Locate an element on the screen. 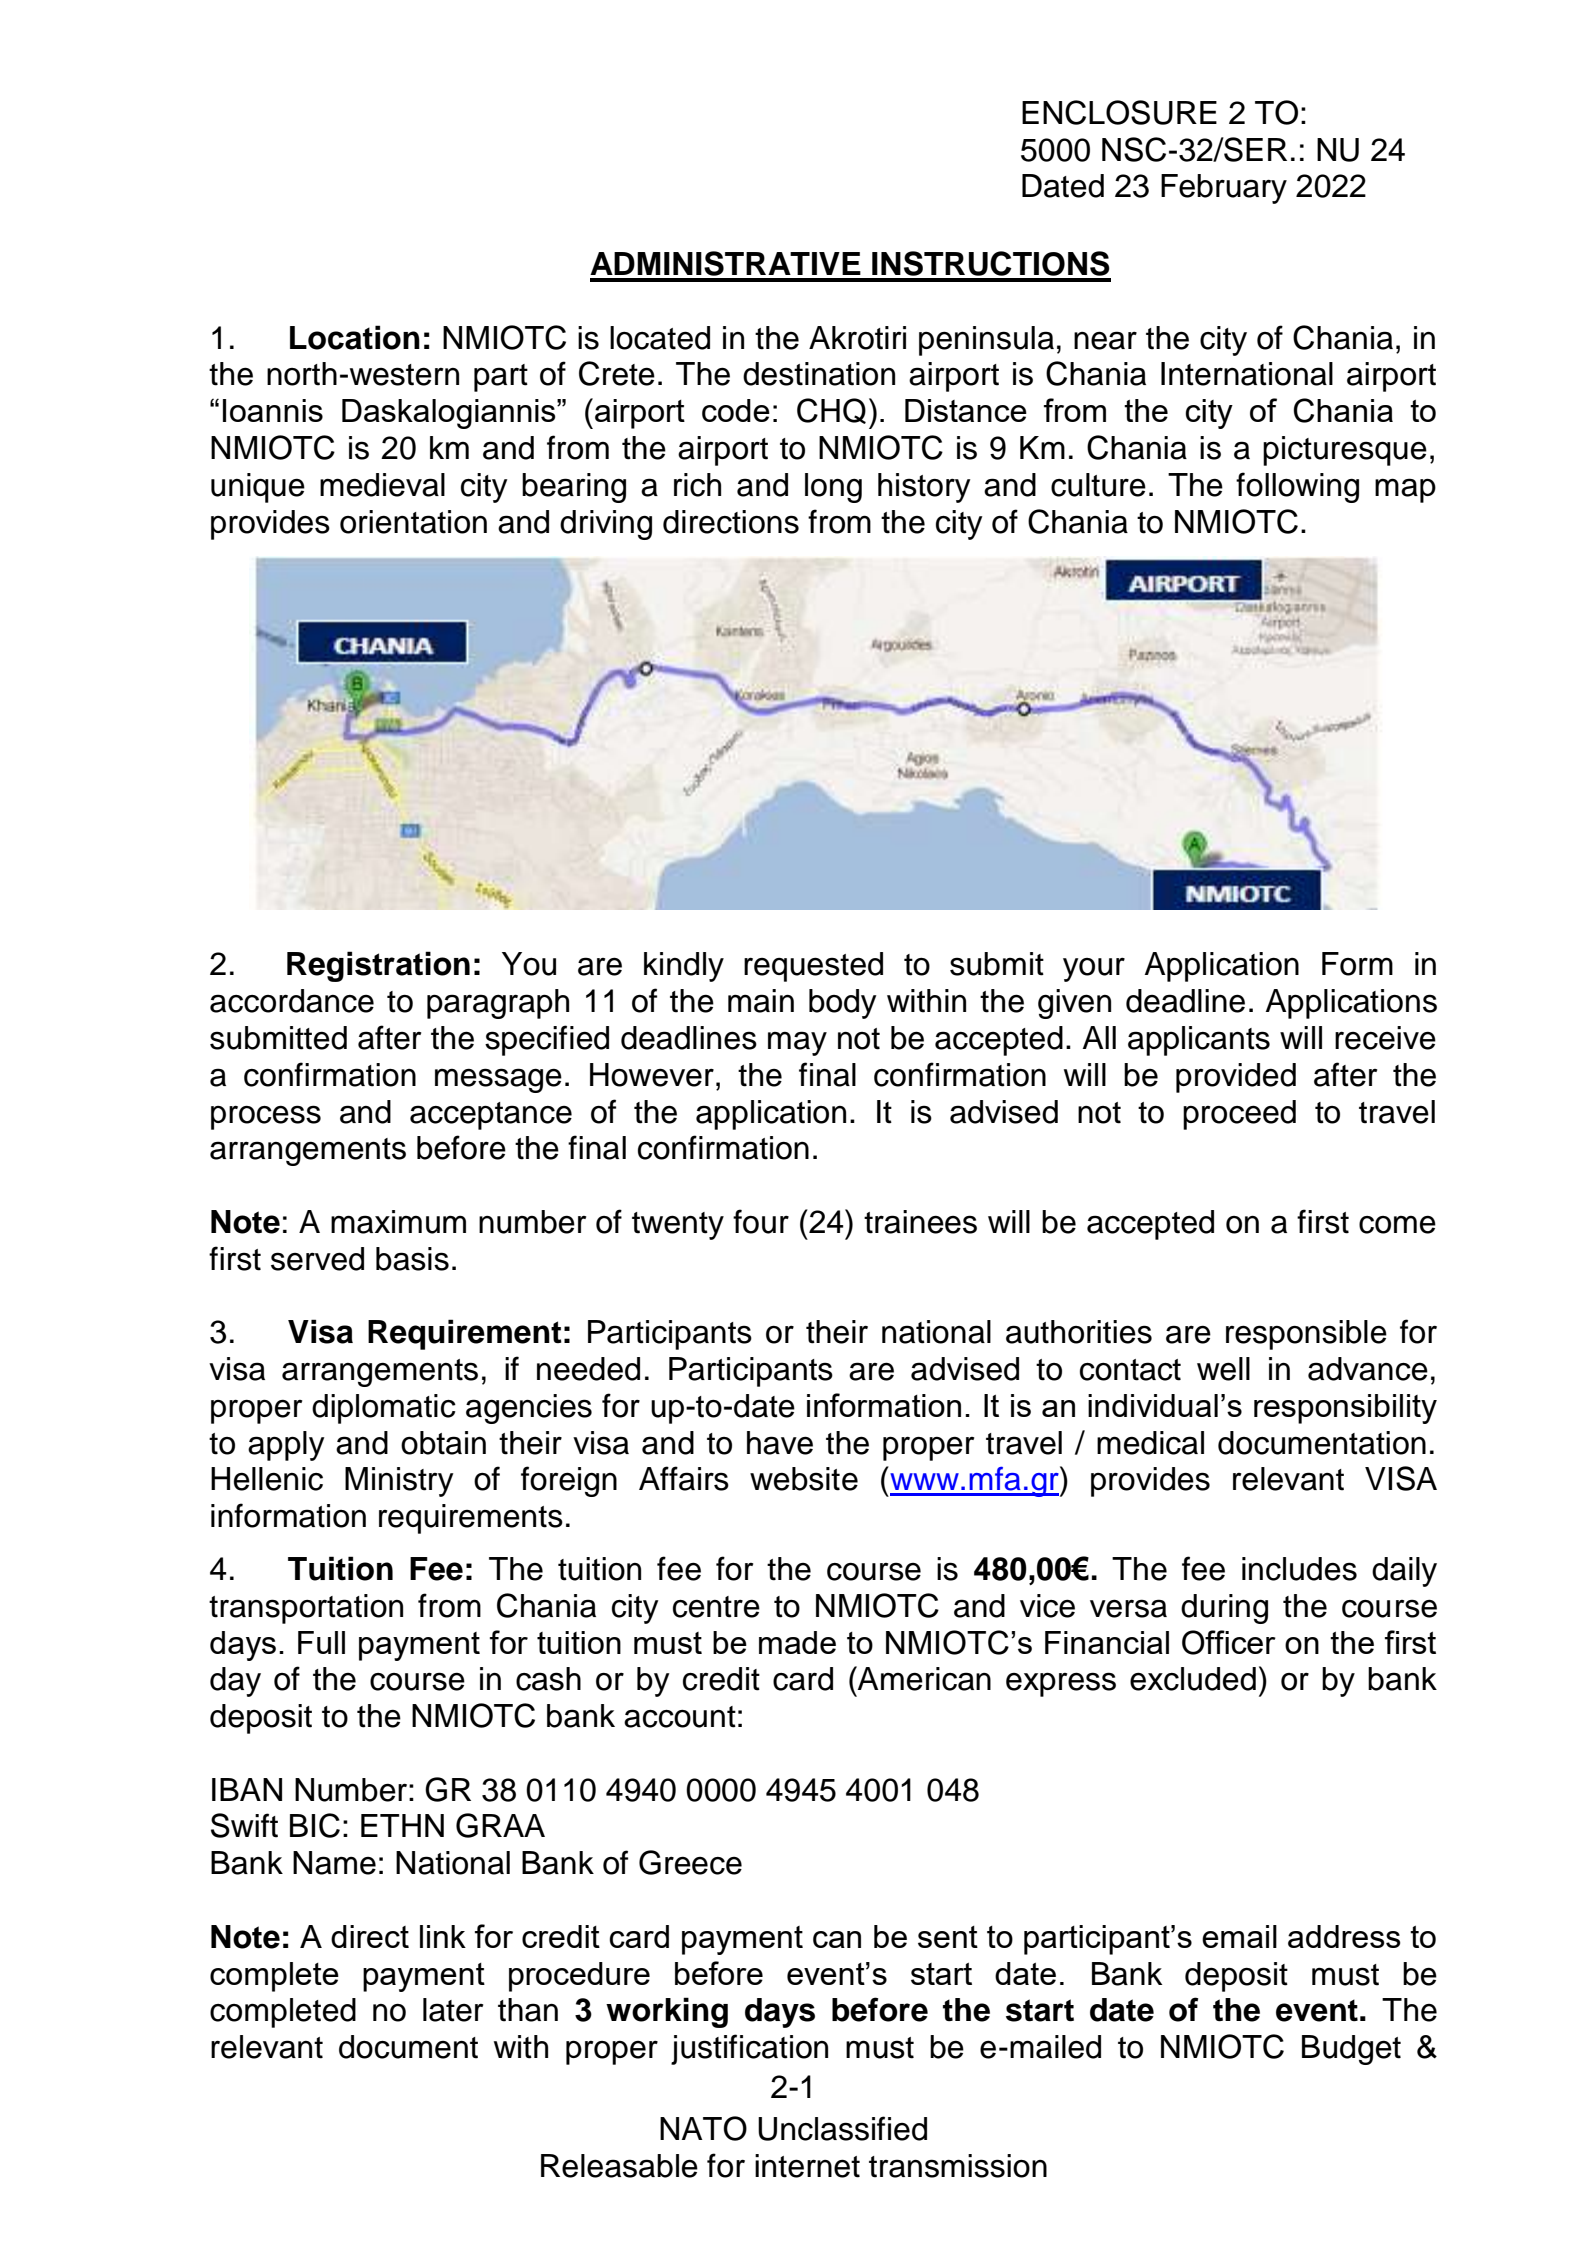 The height and width of the screenshot is (2244, 1587). Officer is located at coordinates (1229, 1642).
